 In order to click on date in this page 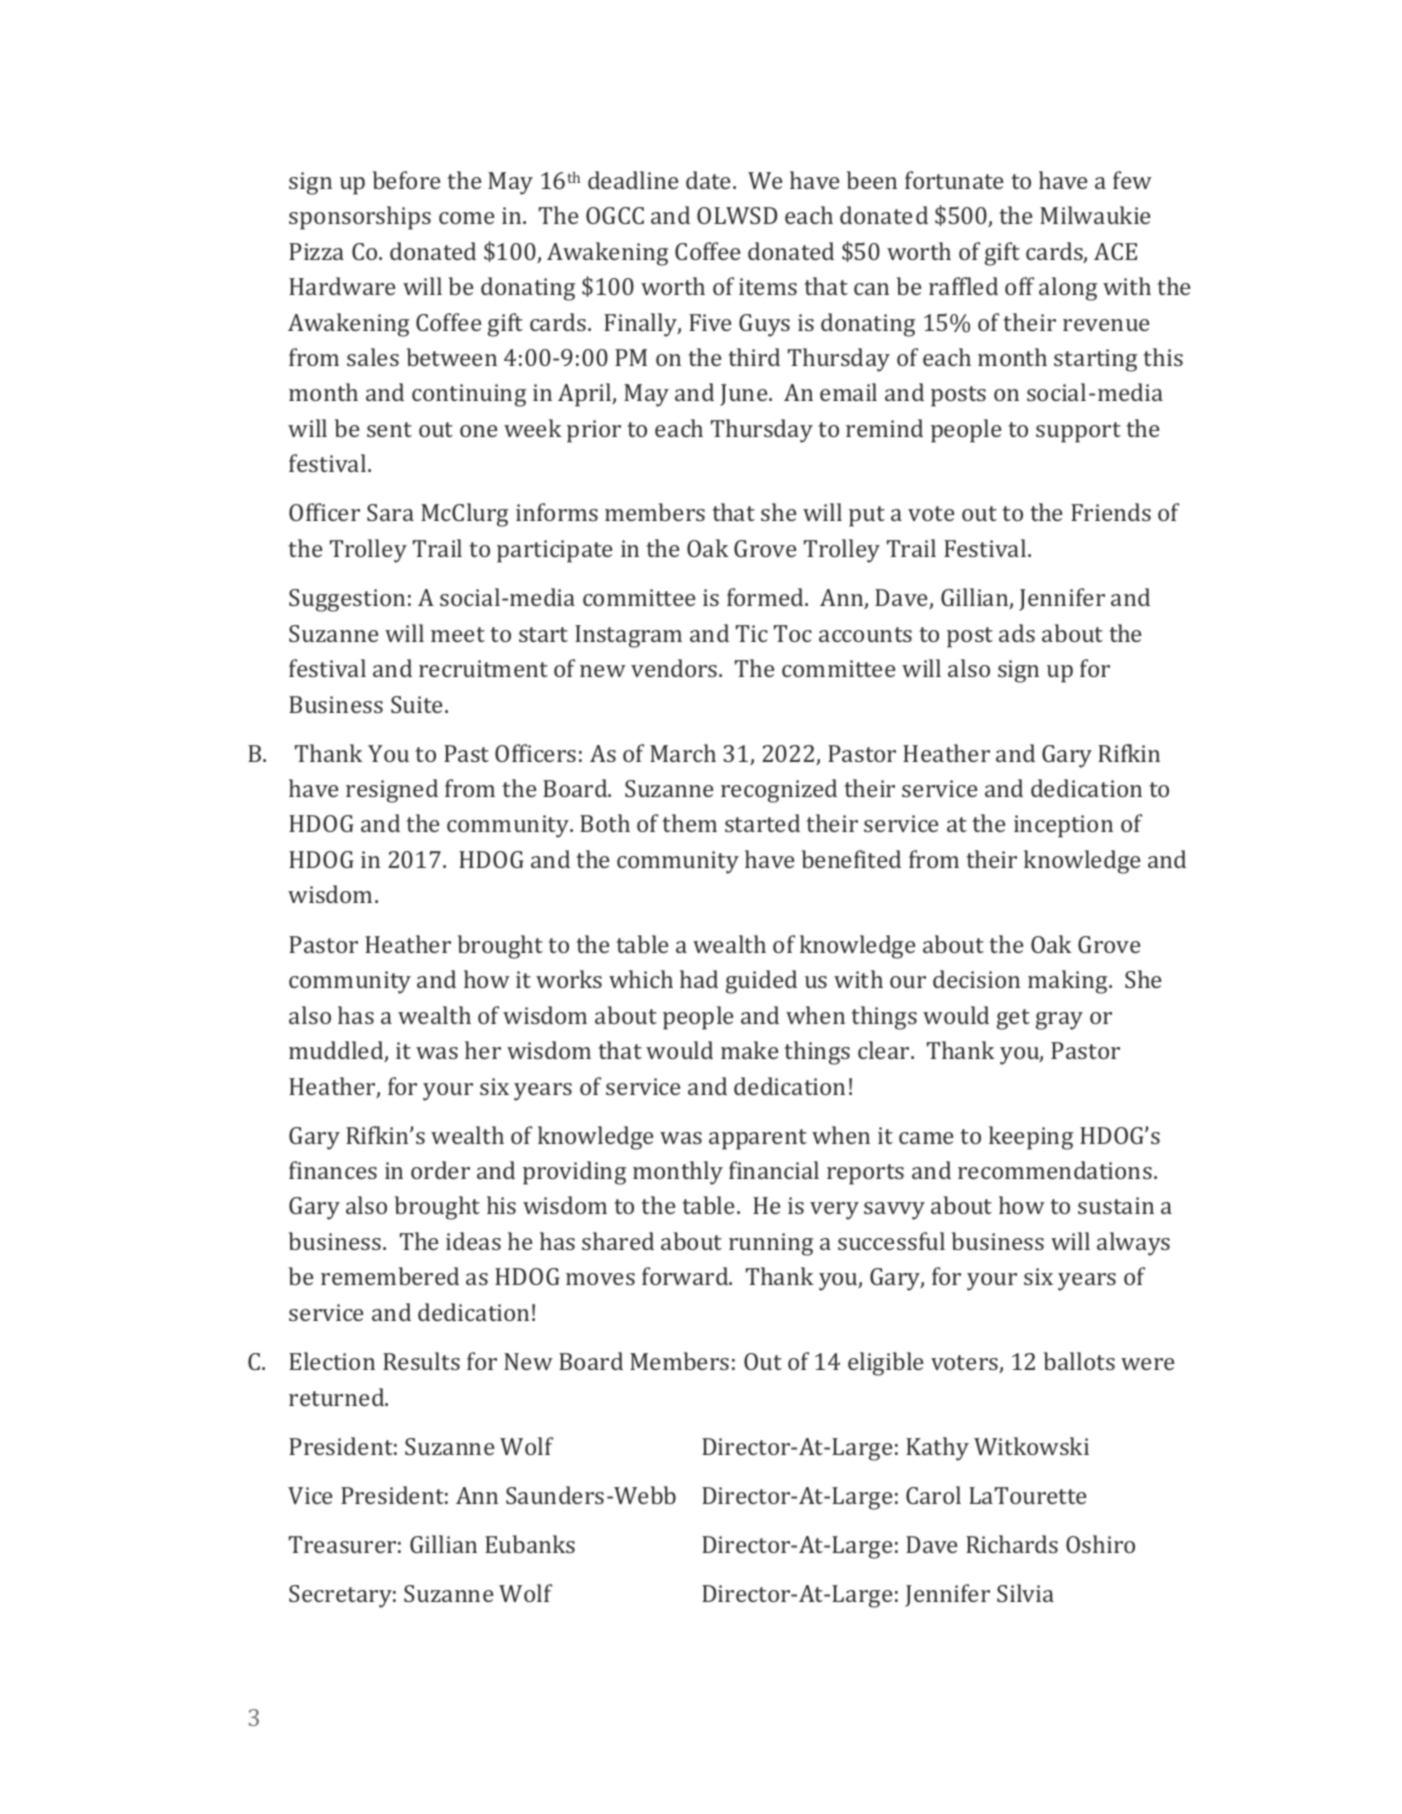, I will do `click(710, 180)`.
